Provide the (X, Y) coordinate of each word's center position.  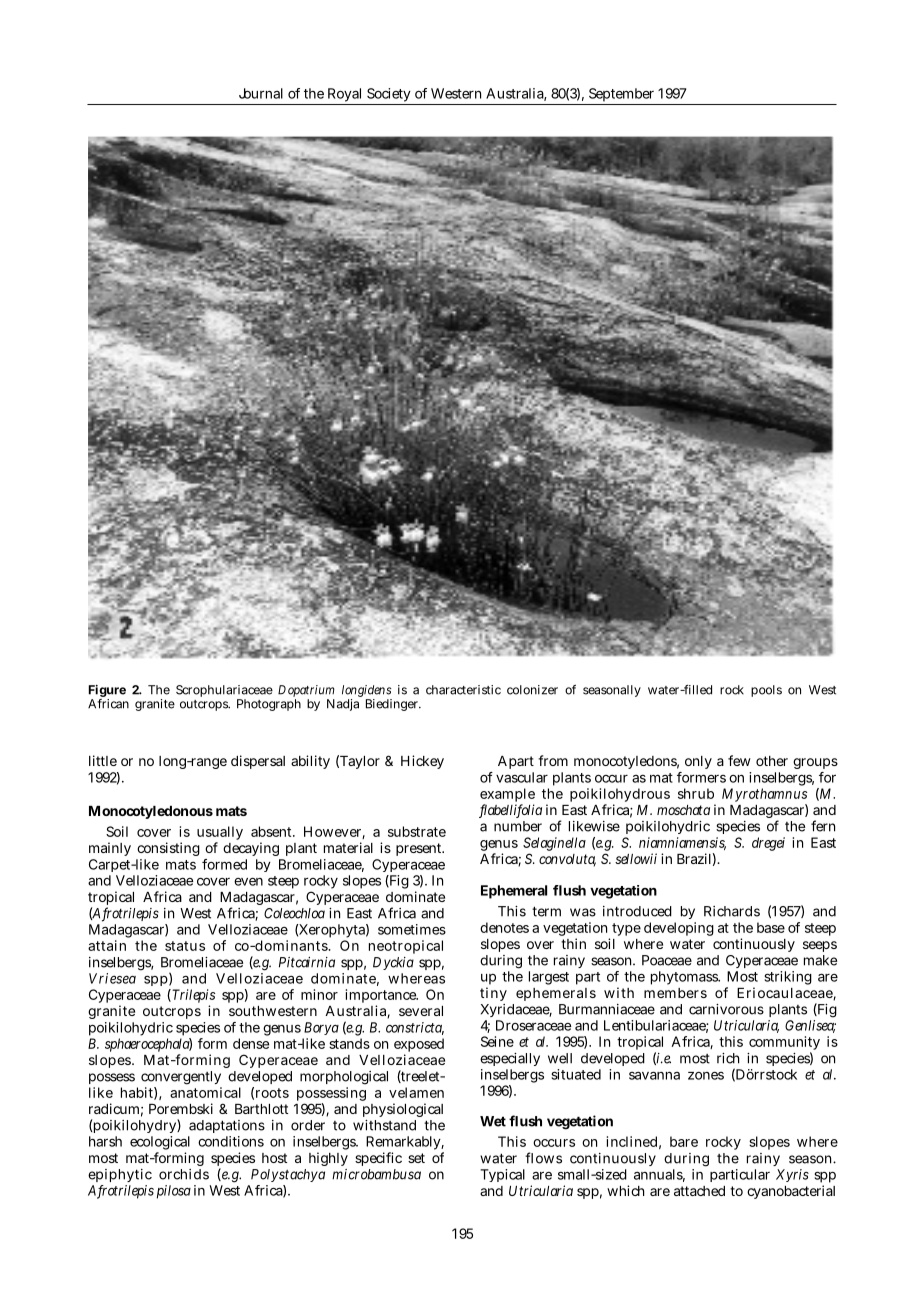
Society (389, 96)
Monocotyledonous (151, 812)
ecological (160, 1144)
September (621, 95)
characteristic (463, 690)
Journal (261, 93)
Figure (107, 692)
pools (766, 691)
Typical (502, 1175)
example (507, 796)
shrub (696, 793)
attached (699, 1191)
